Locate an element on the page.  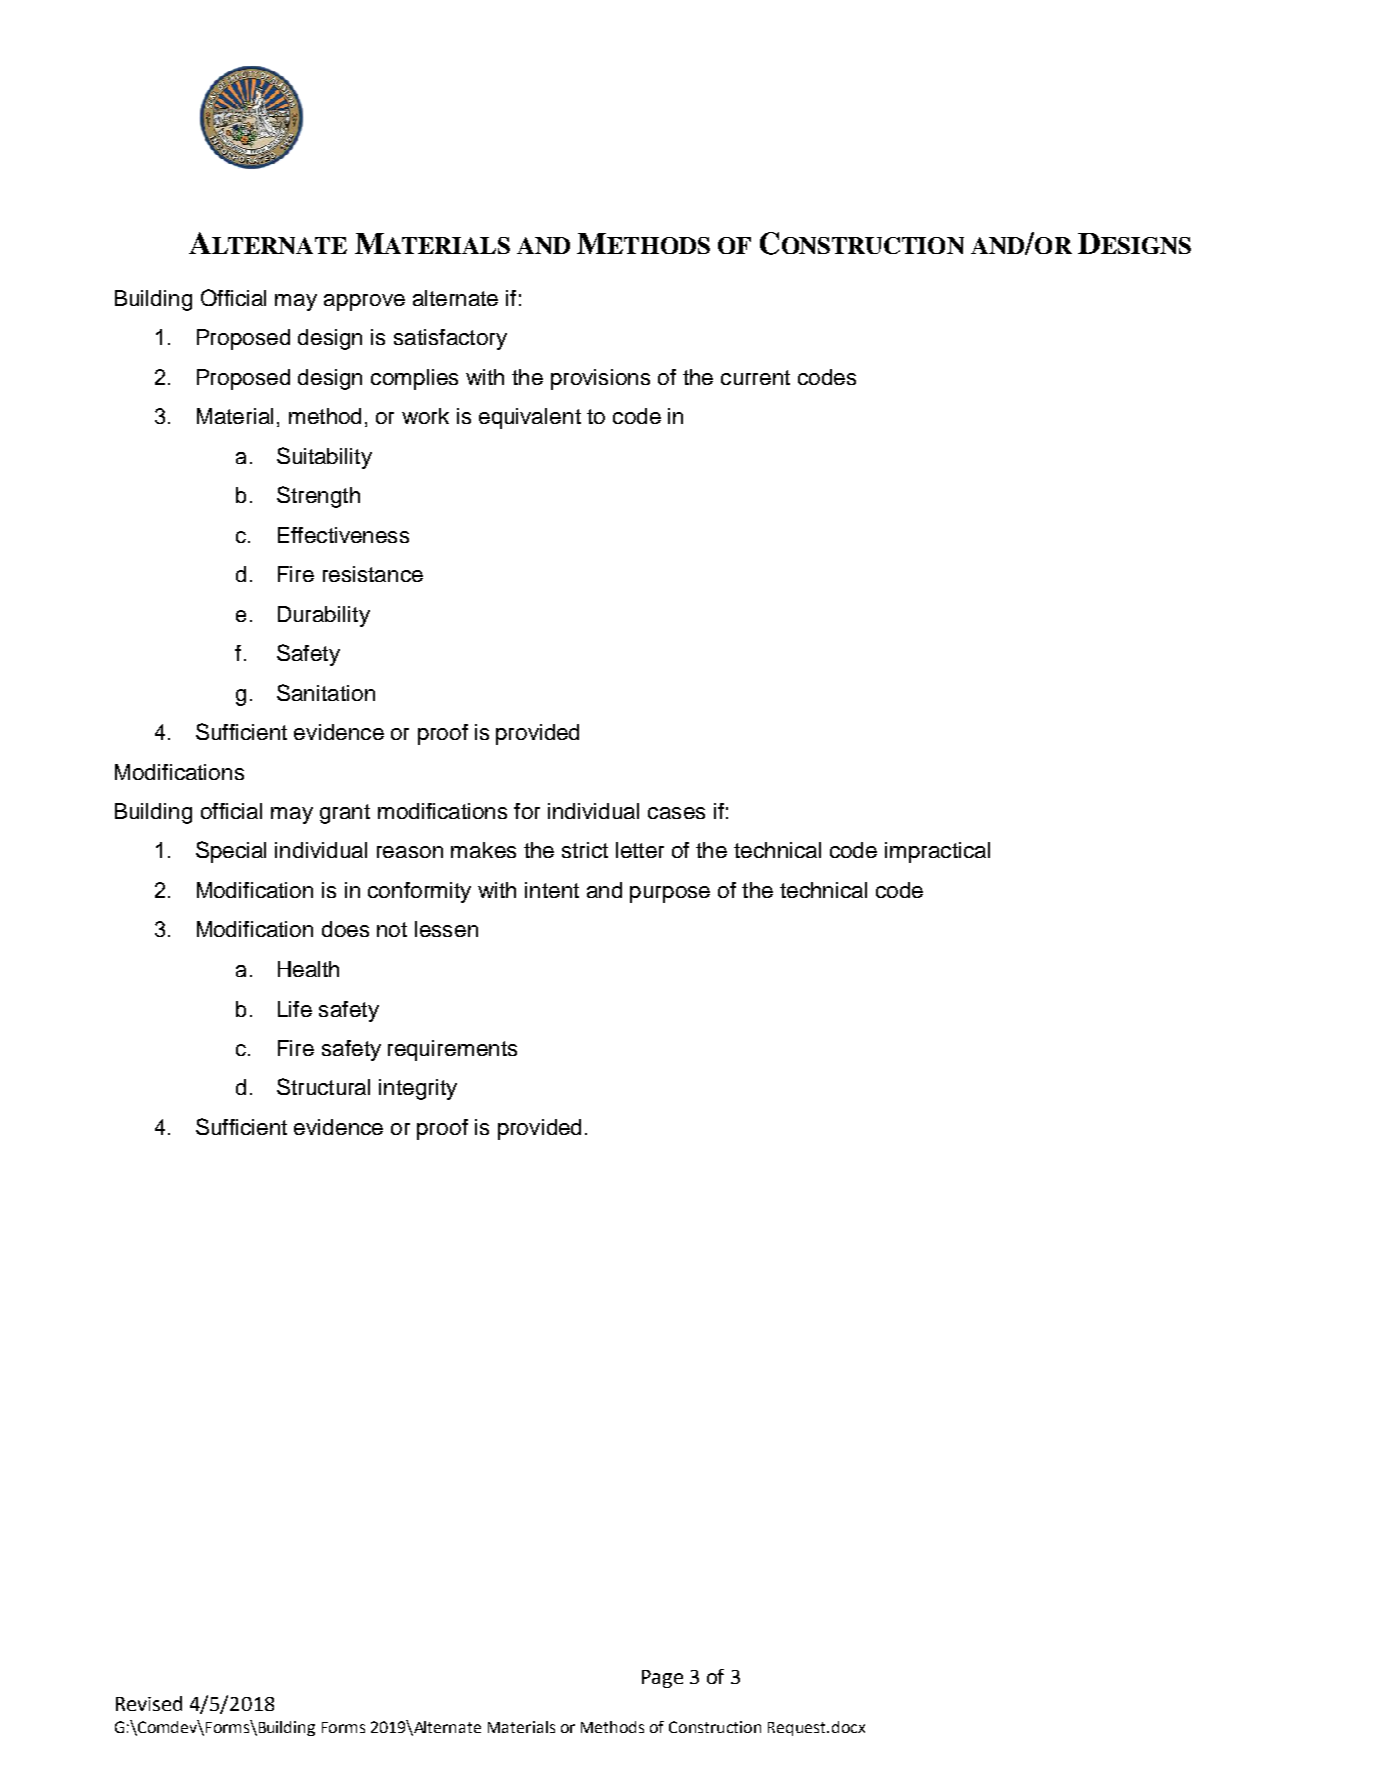
approve is located at coordinates (364, 302).
